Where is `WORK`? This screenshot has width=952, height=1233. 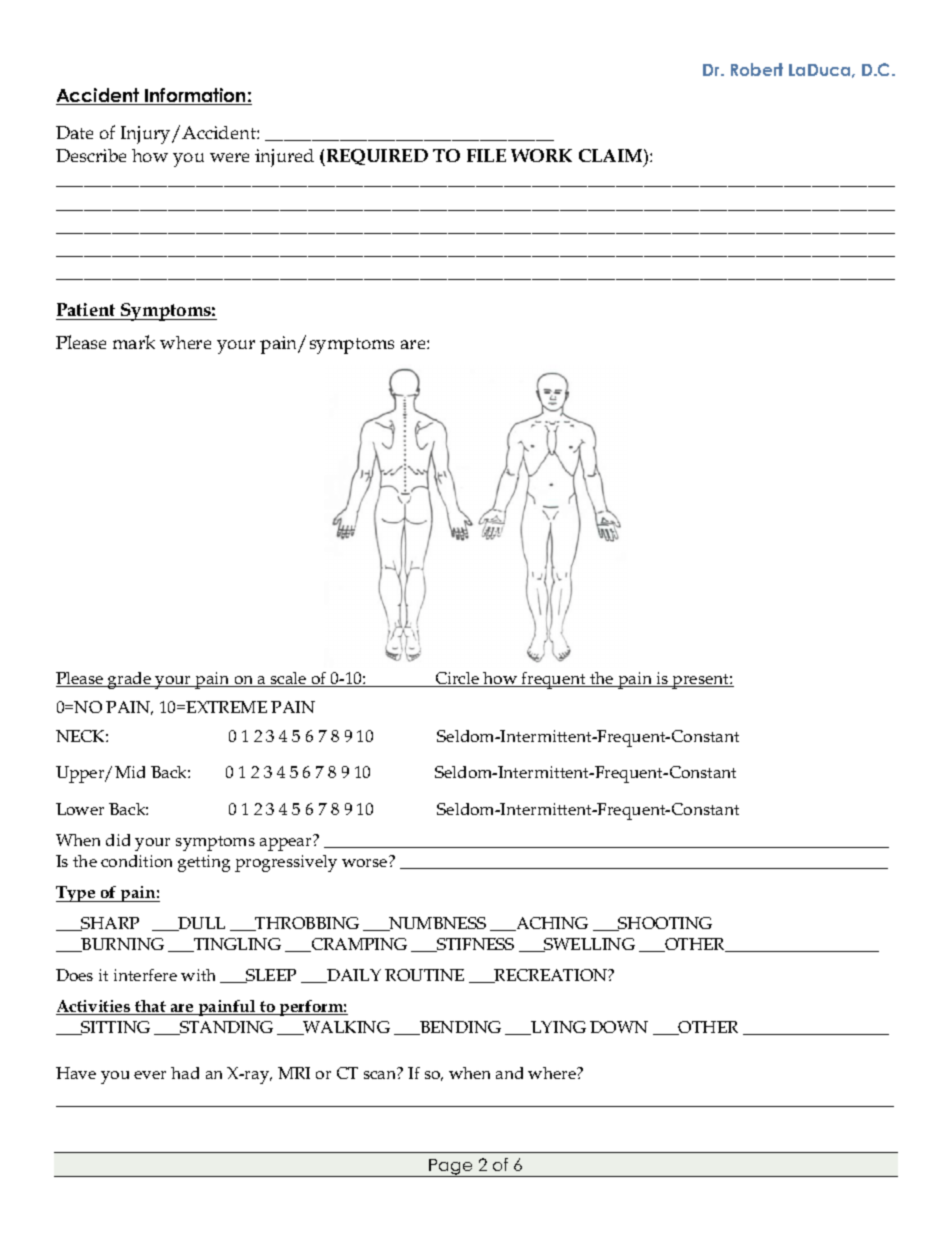
WORK is located at coordinates (541, 155).
